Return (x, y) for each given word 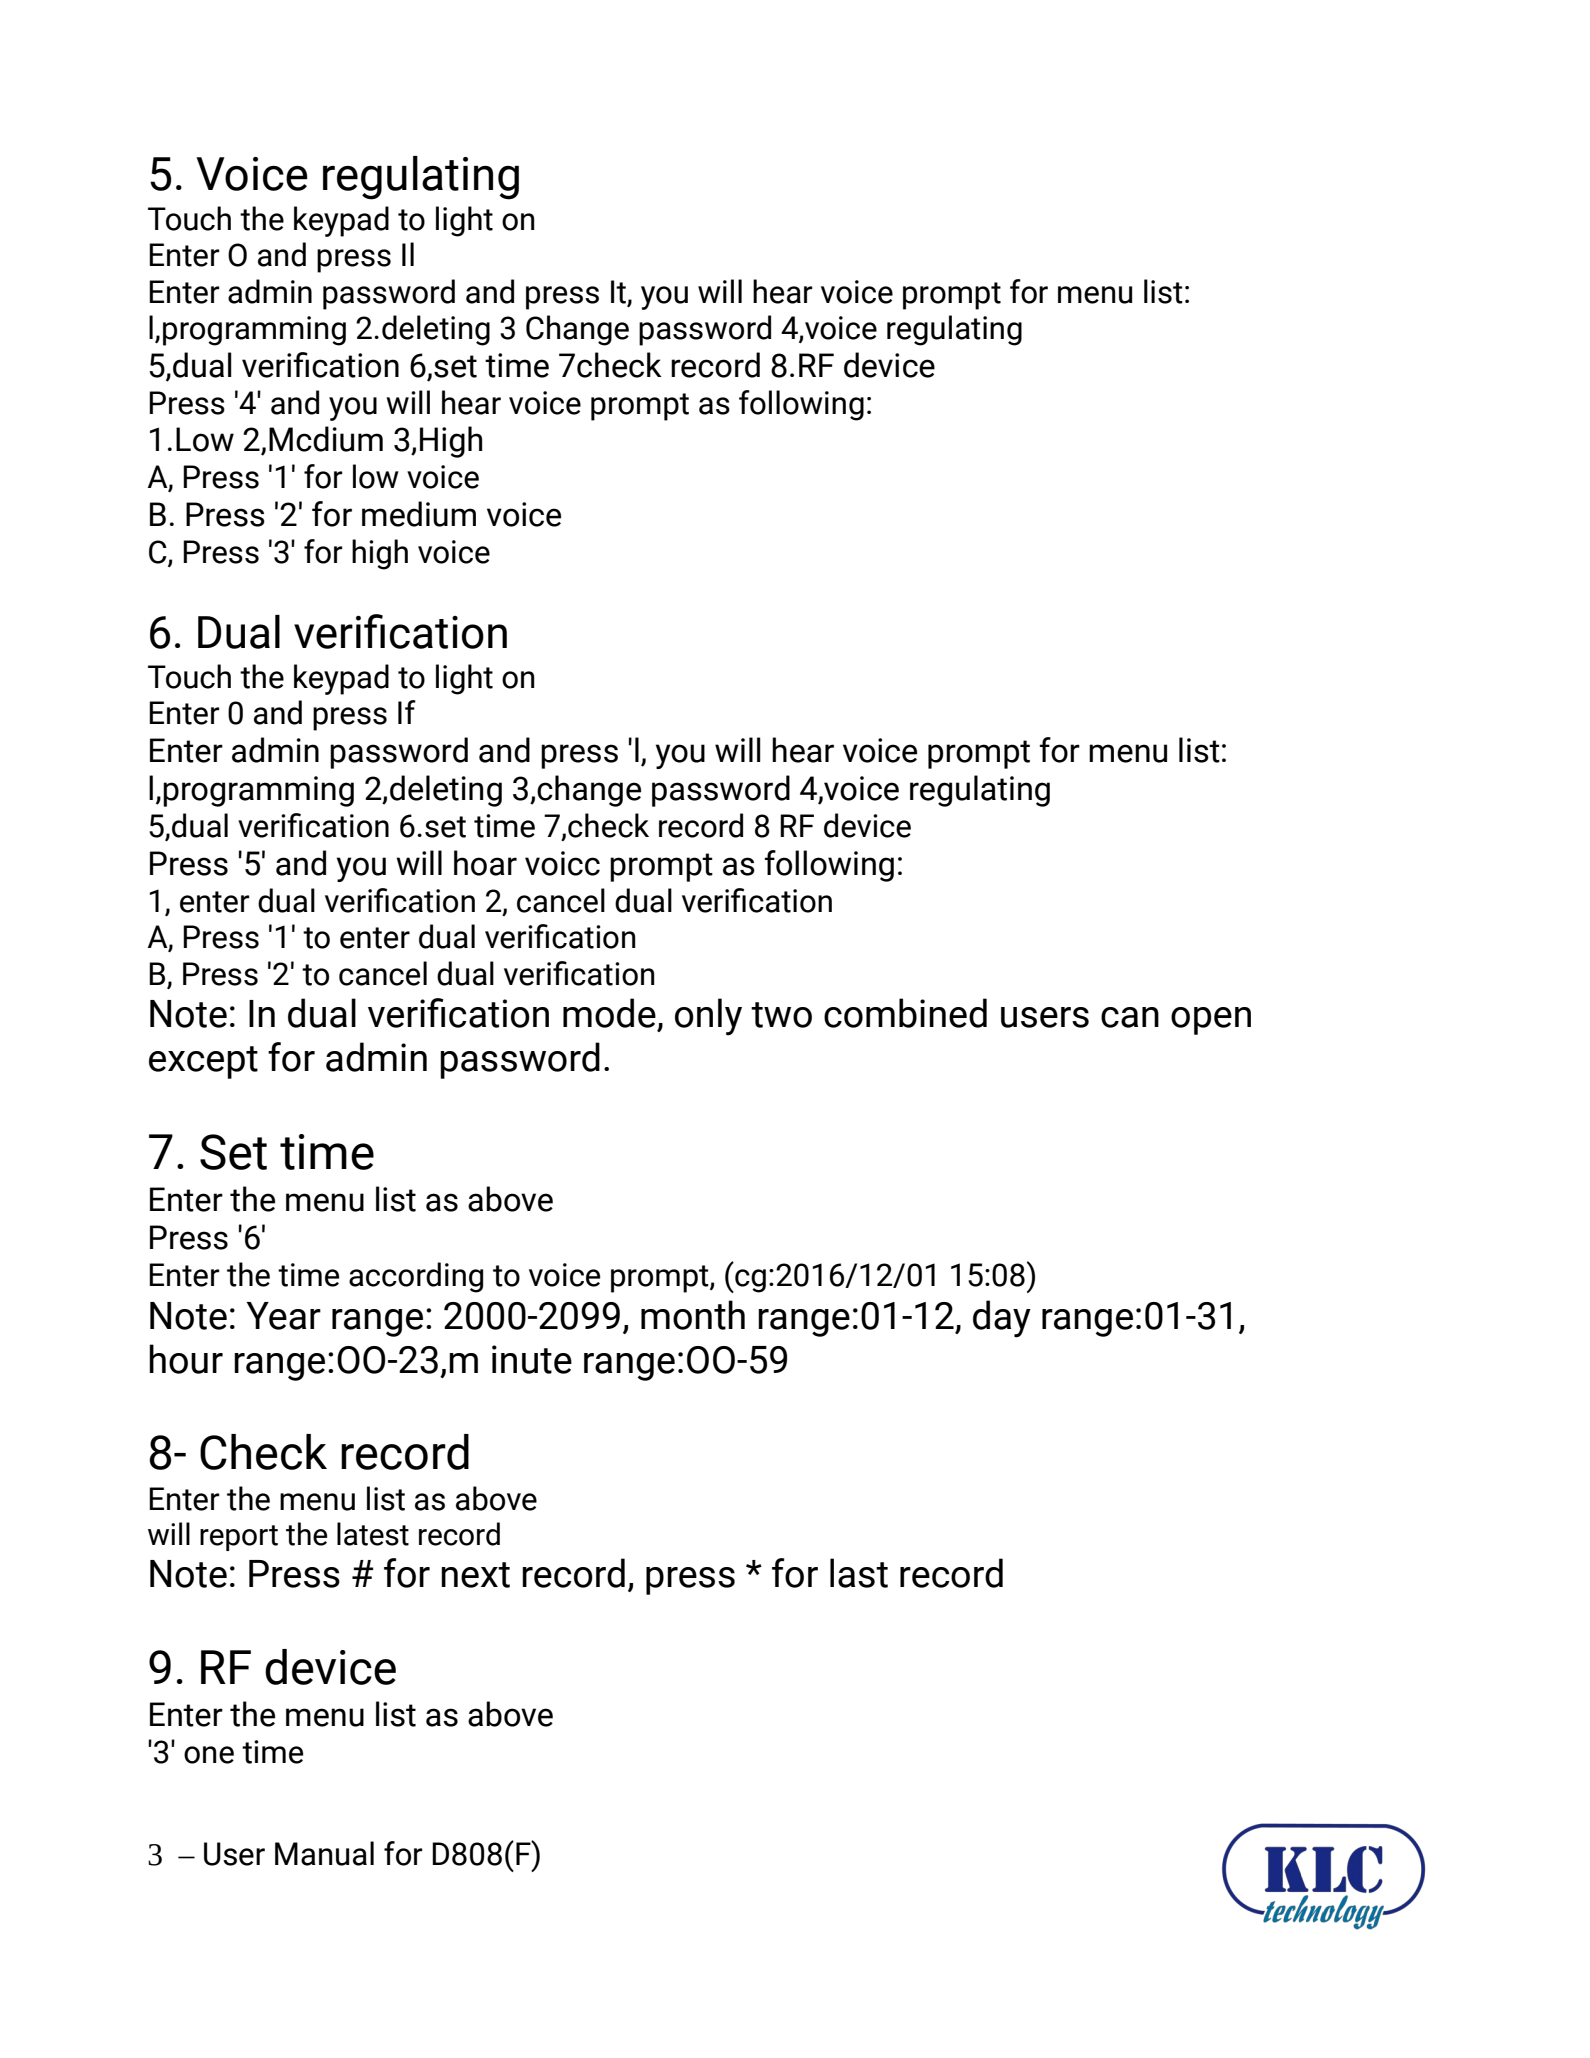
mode (609, 1013)
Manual (324, 1853)
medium (419, 514)
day (1002, 1319)
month (693, 1315)
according (416, 1277)
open (1211, 1021)
